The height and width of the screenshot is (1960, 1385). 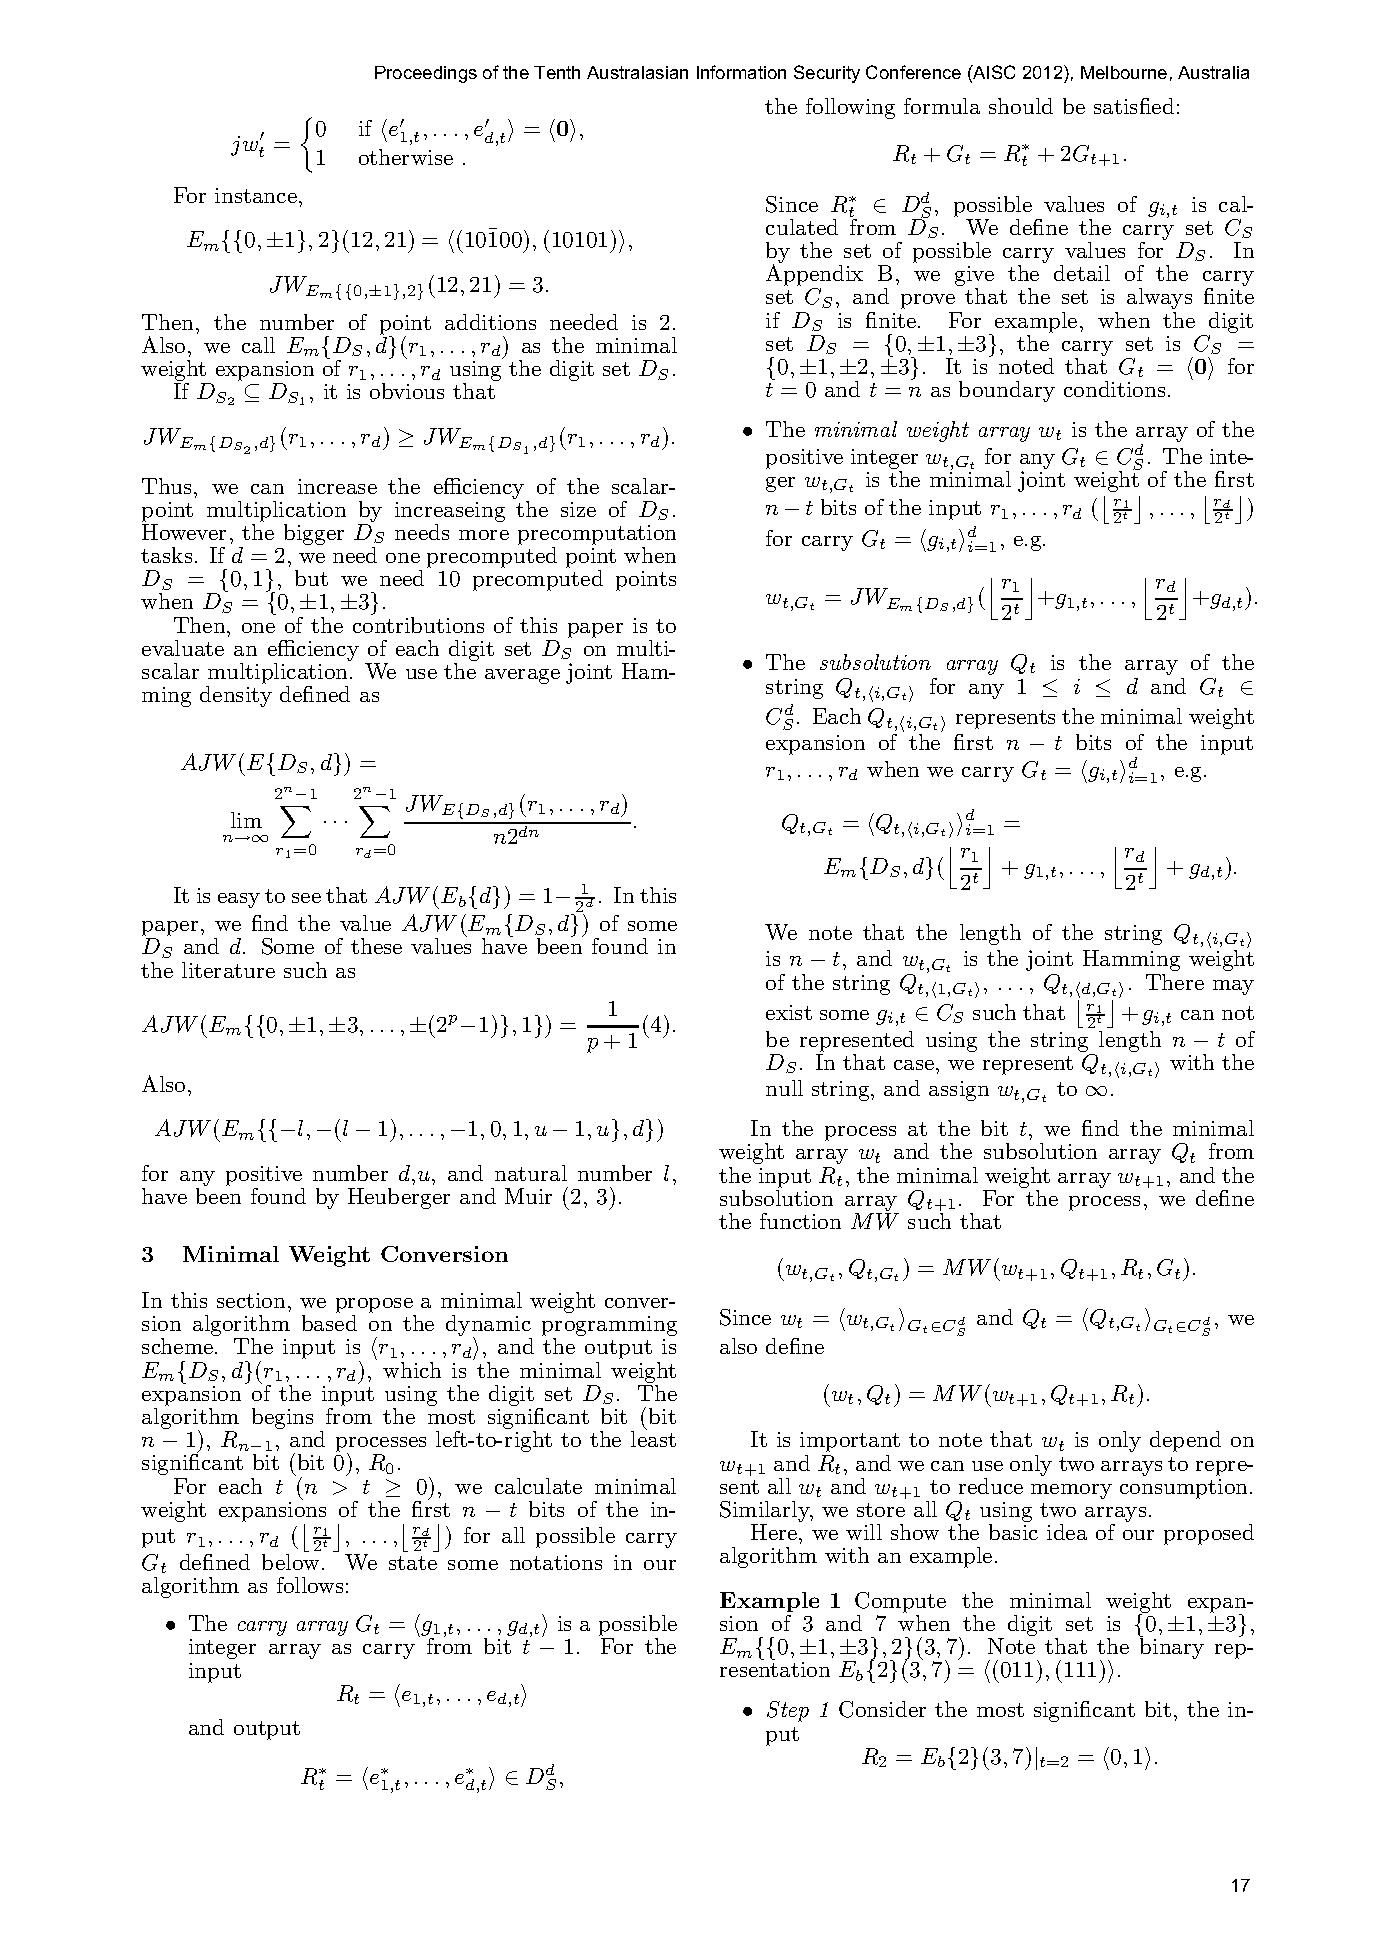 What do you see at coordinates (253, 1300) in the screenshot?
I see `section` at bounding box center [253, 1300].
